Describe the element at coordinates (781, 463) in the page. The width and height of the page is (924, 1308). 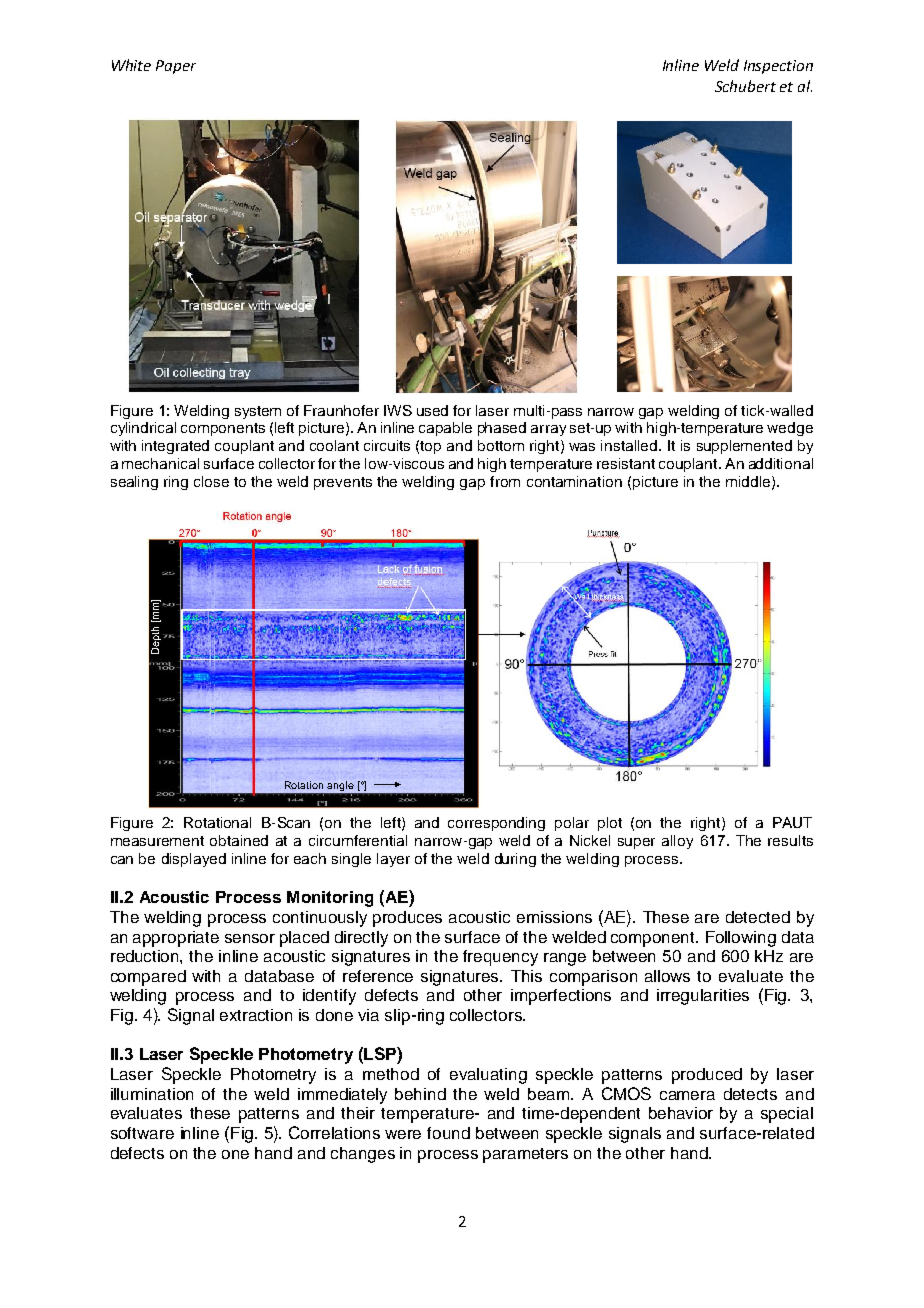
I see `additional` at that location.
